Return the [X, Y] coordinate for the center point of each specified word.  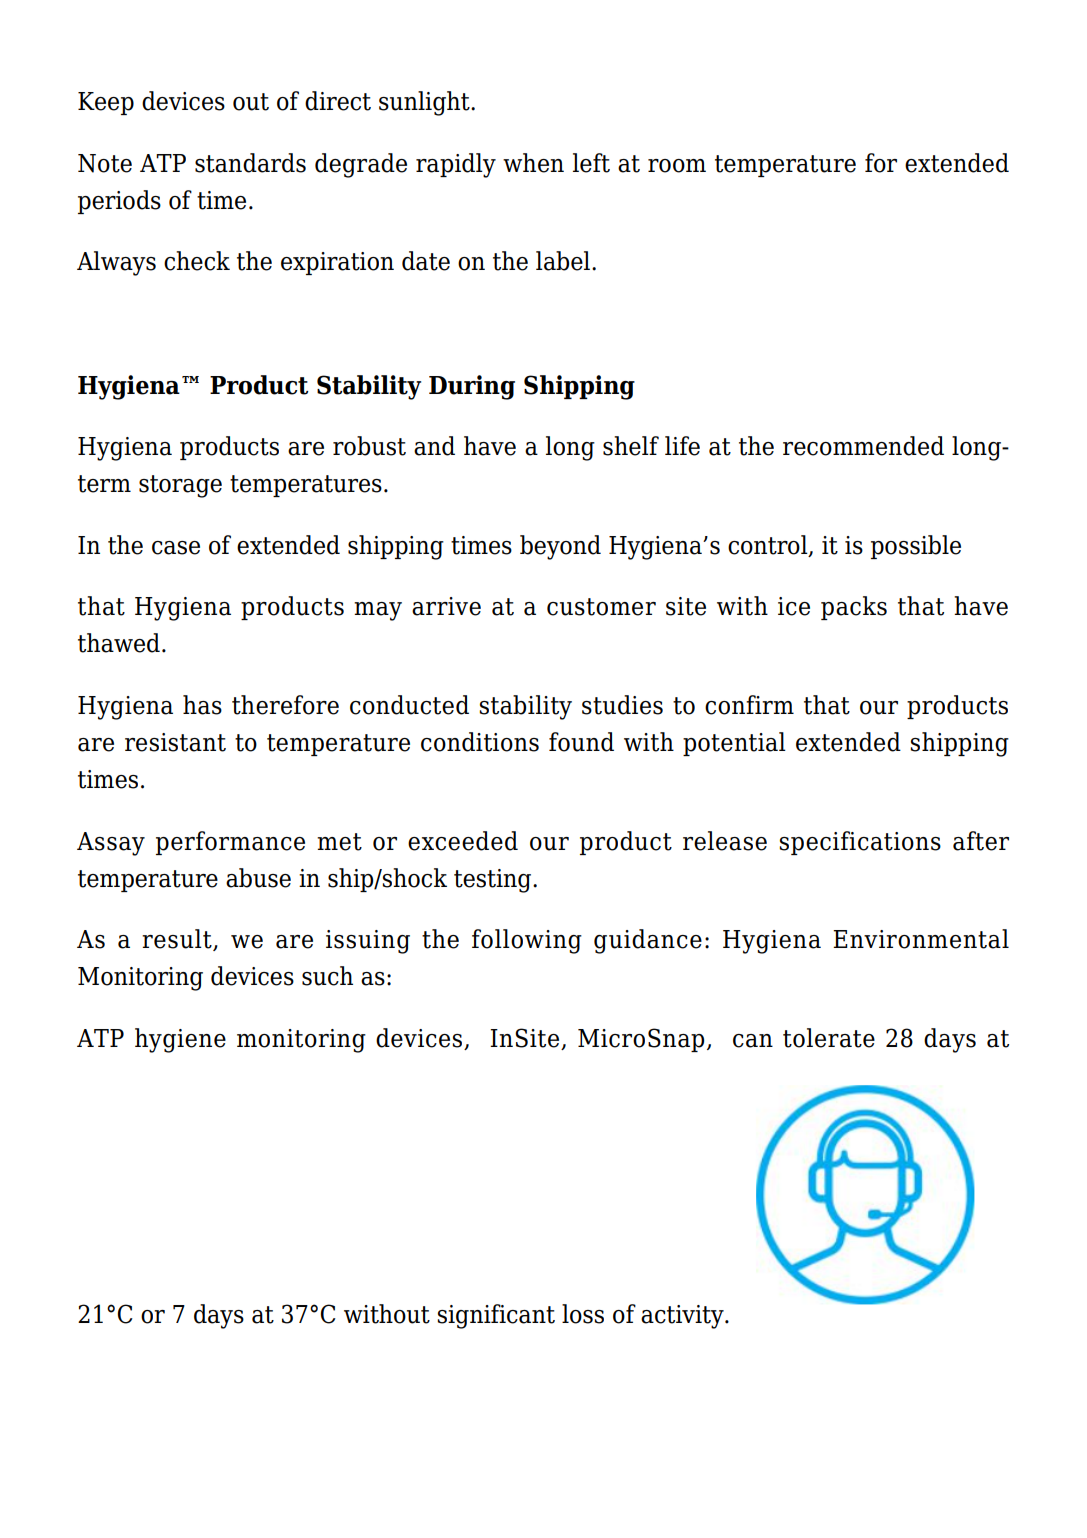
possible [916, 547]
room [677, 166]
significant [496, 1316]
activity [683, 1317]
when [533, 163]
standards [250, 163]
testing [494, 881]
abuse [258, 878]
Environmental [921, 939]
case [176, 548]
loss [583, 1314]
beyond [560, 547]
